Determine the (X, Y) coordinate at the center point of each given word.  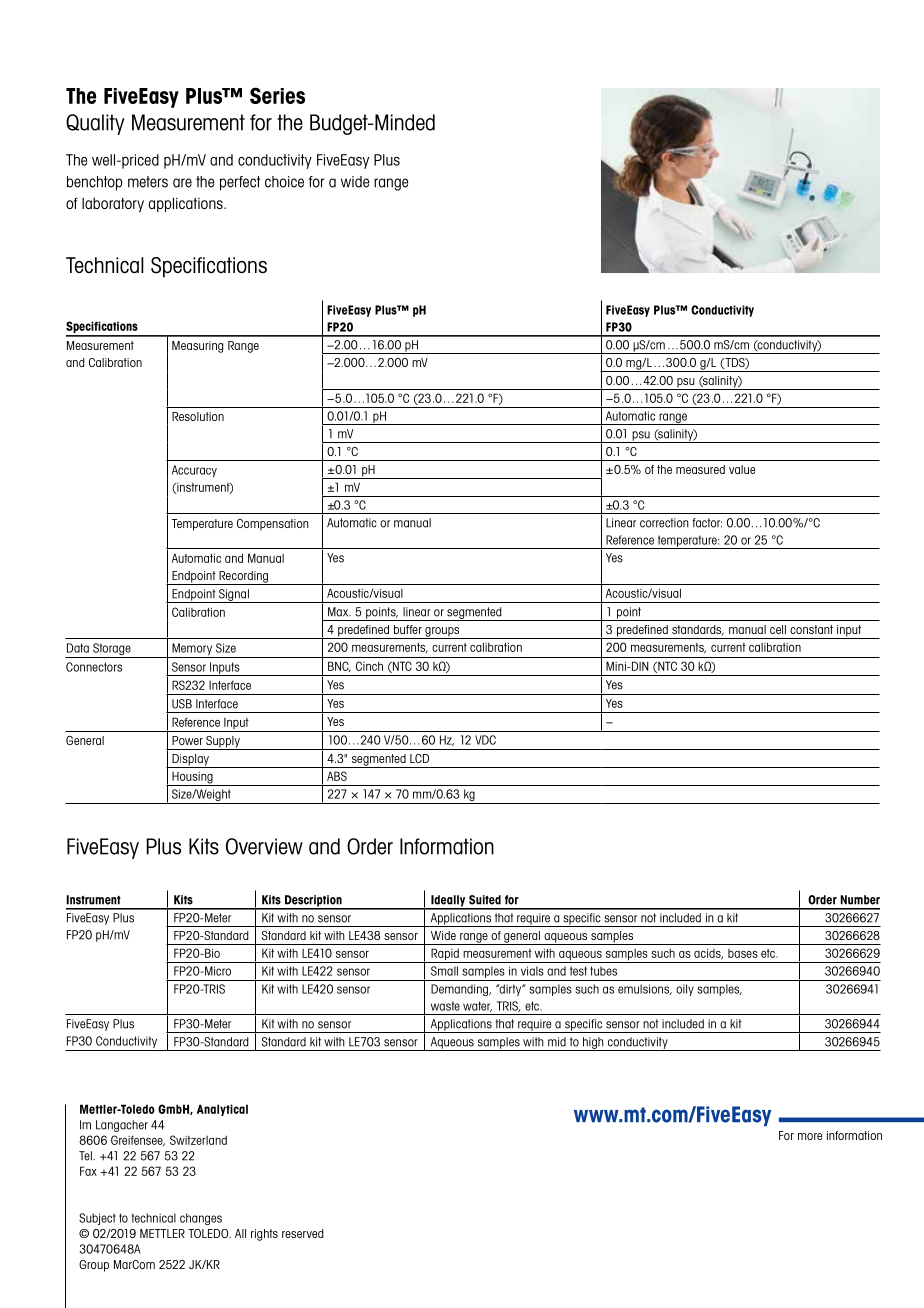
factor (707, 523)
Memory (192, 650)
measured (700, 469)
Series (277, 95)
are (182, 183)
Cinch (369, 666)
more (810, 1136)
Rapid (445, 955)
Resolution (198, 416)
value (742, 469)
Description (313, 902)
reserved (303, 1233)
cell (778, 629)
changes (201, 1219)
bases (743, 953)
